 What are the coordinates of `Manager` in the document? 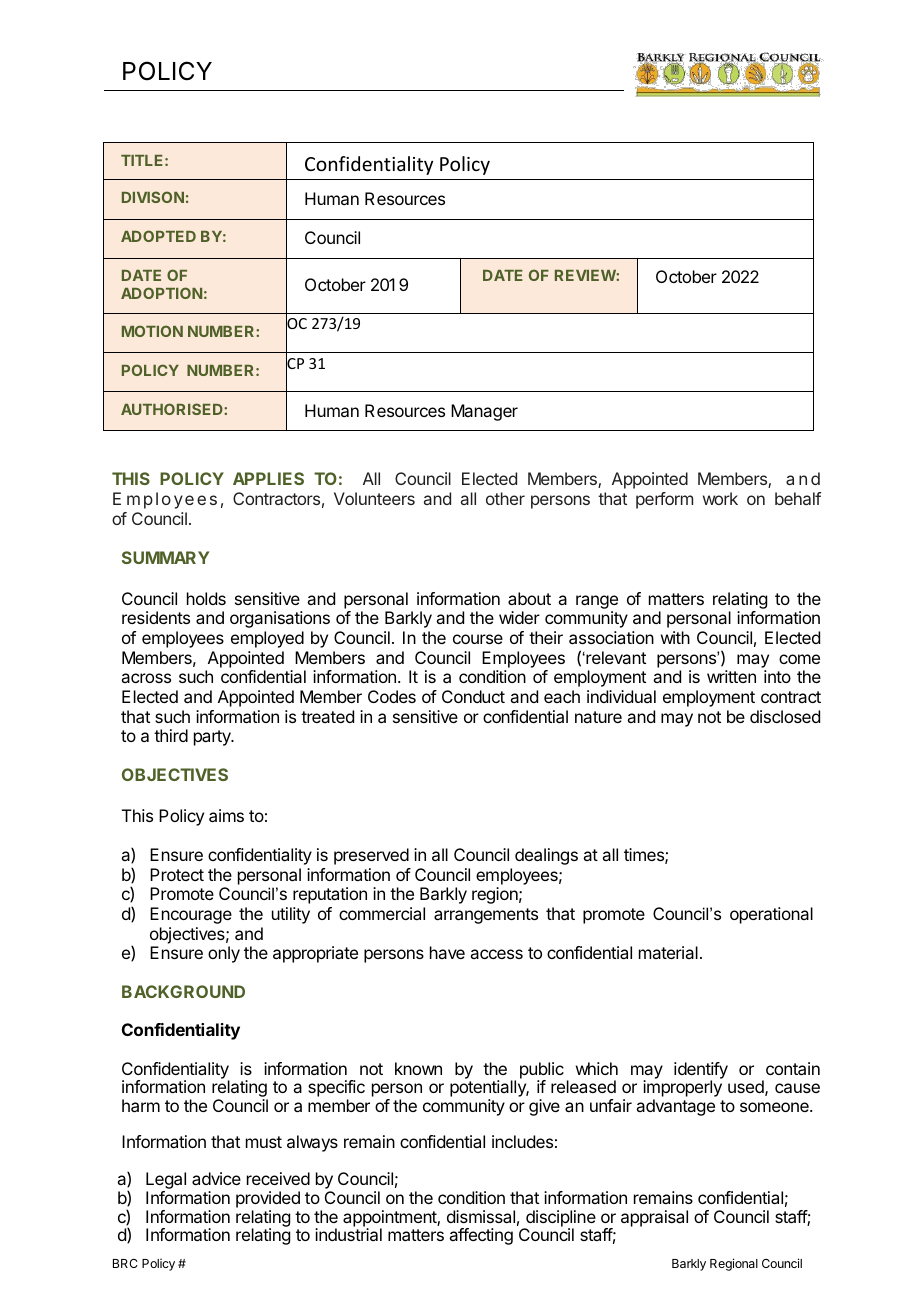 It's located at (484, 412).
